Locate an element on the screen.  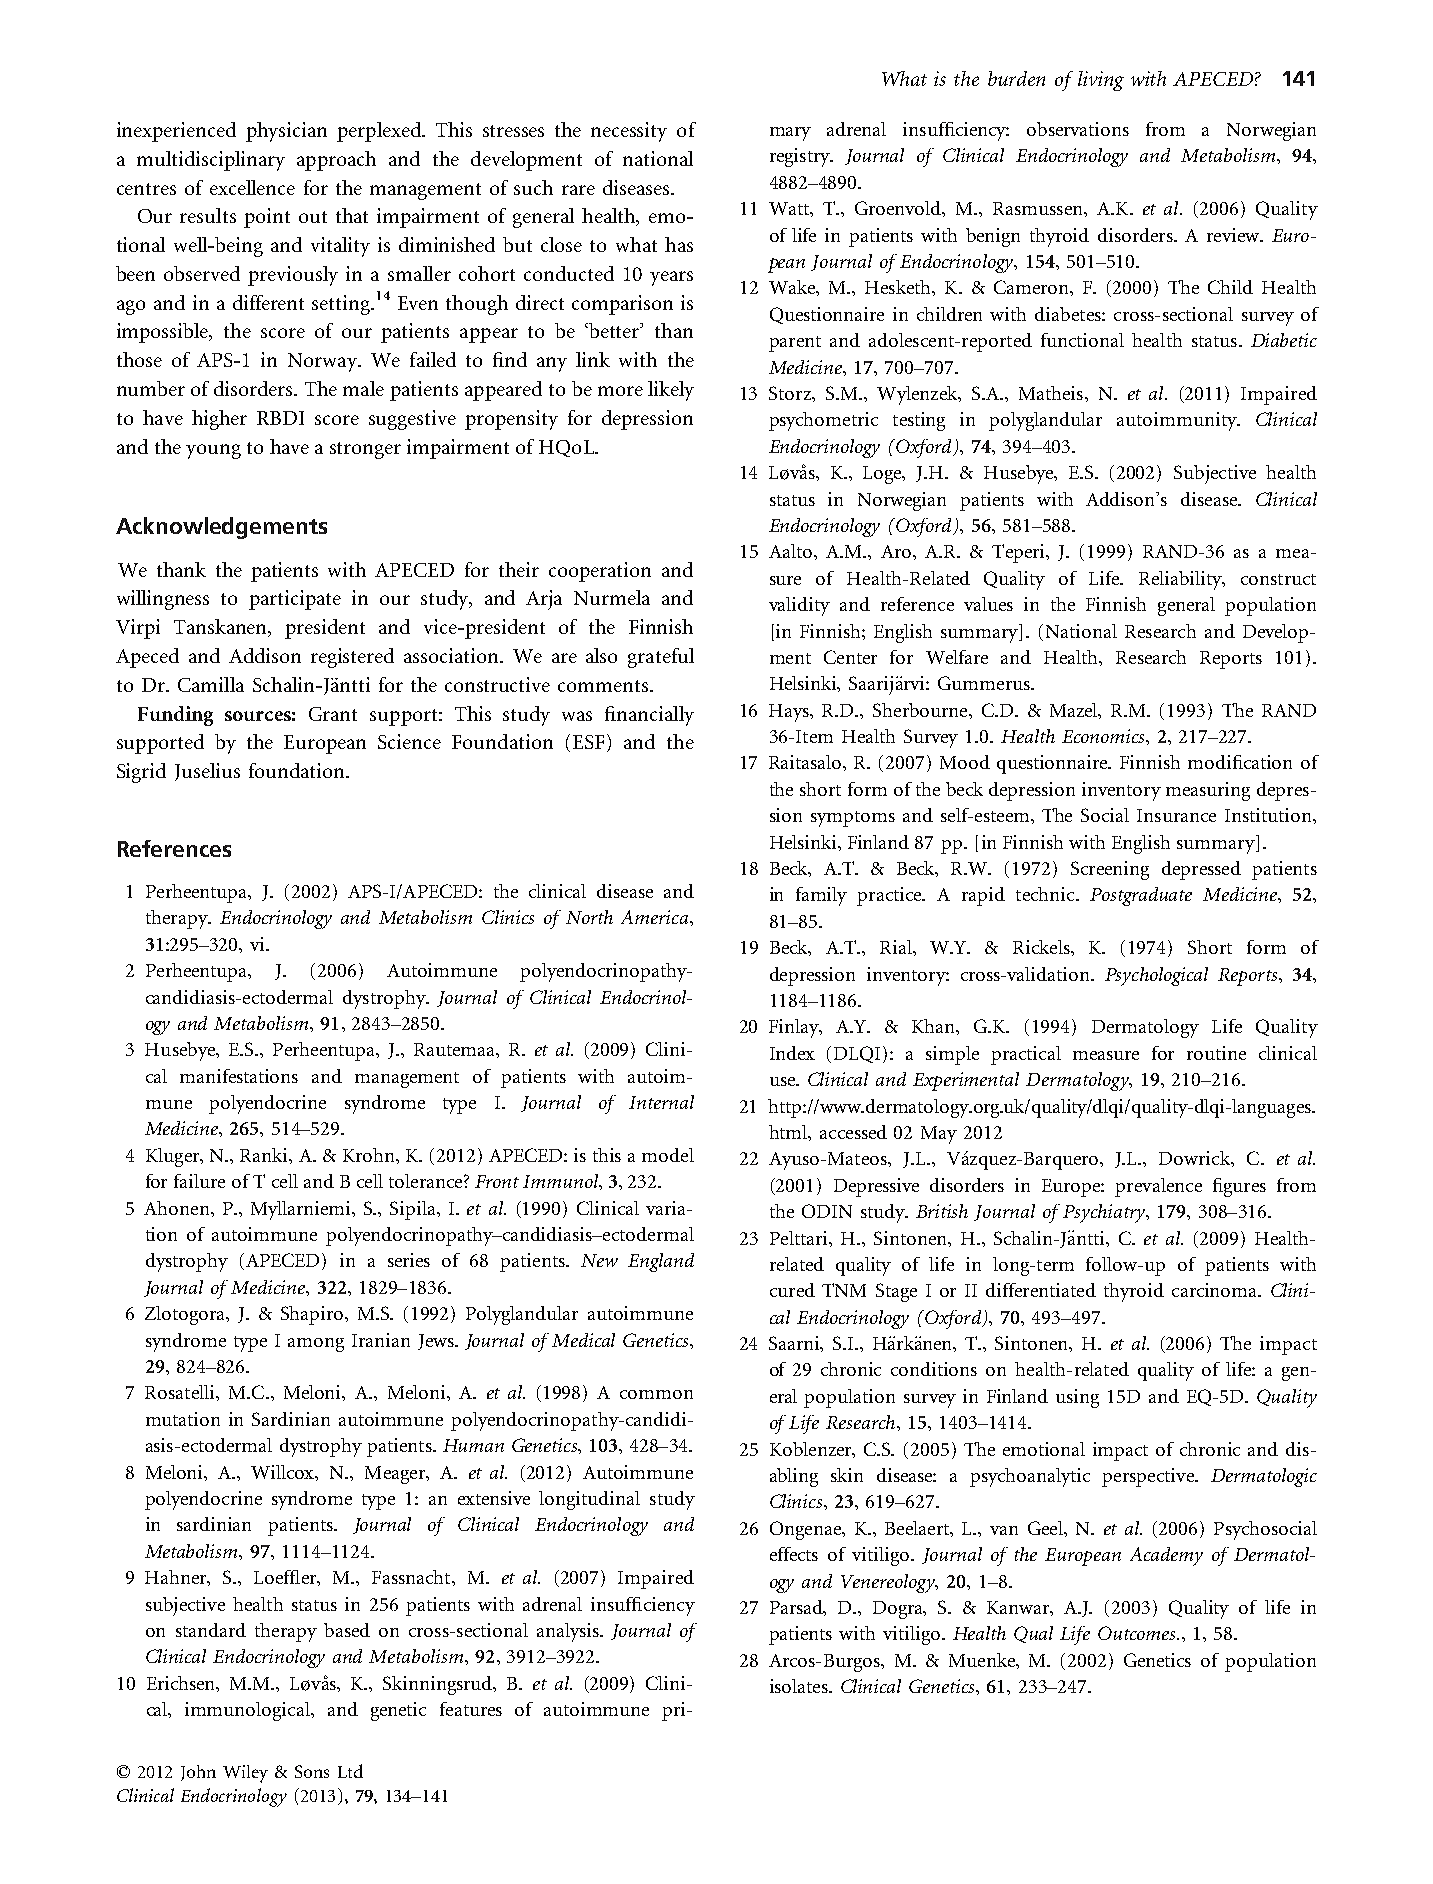
grateful is located at coordinates (661, 658).
